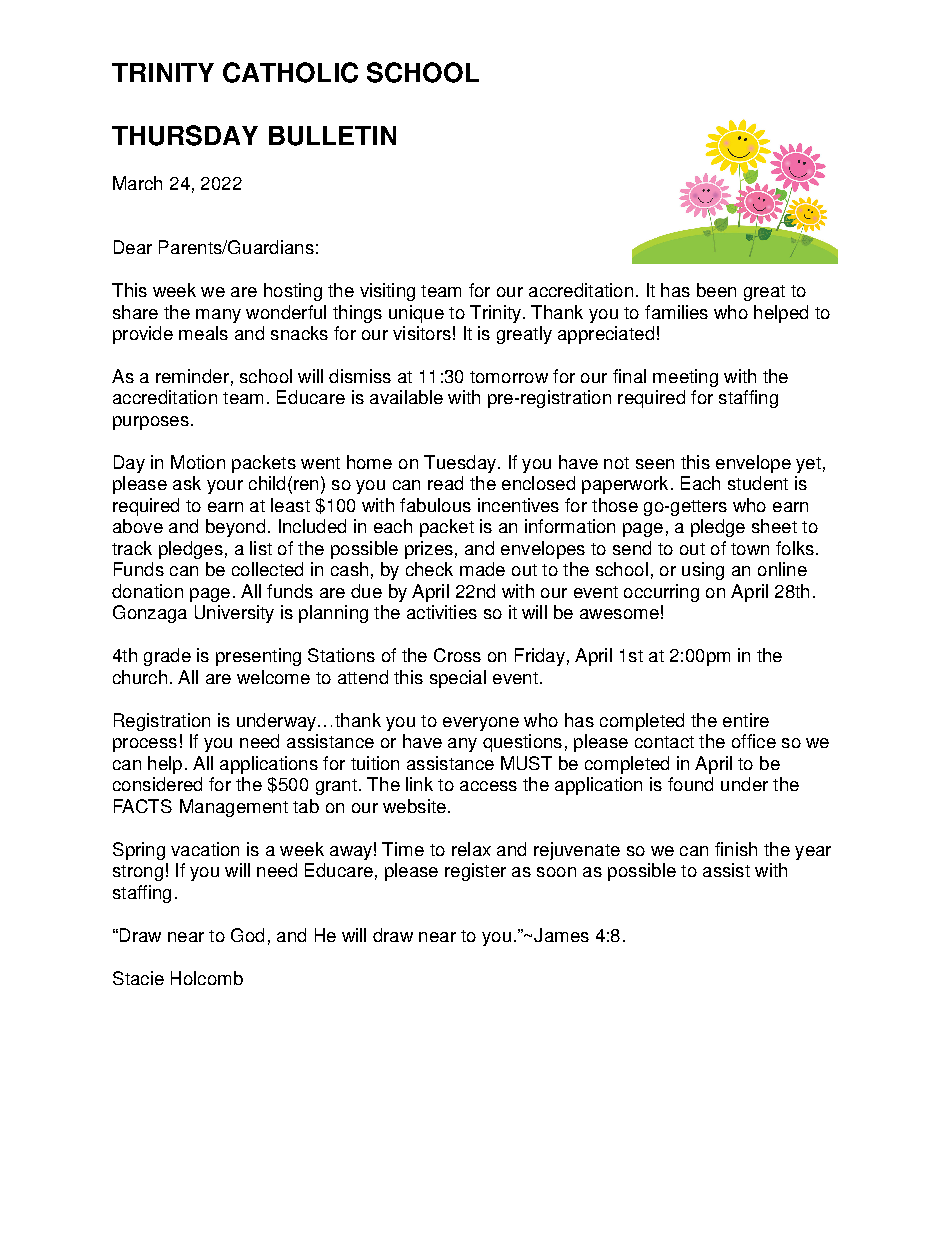 The height and width of the document is (1233, 952). I want to click on office, so click(754, 741).
